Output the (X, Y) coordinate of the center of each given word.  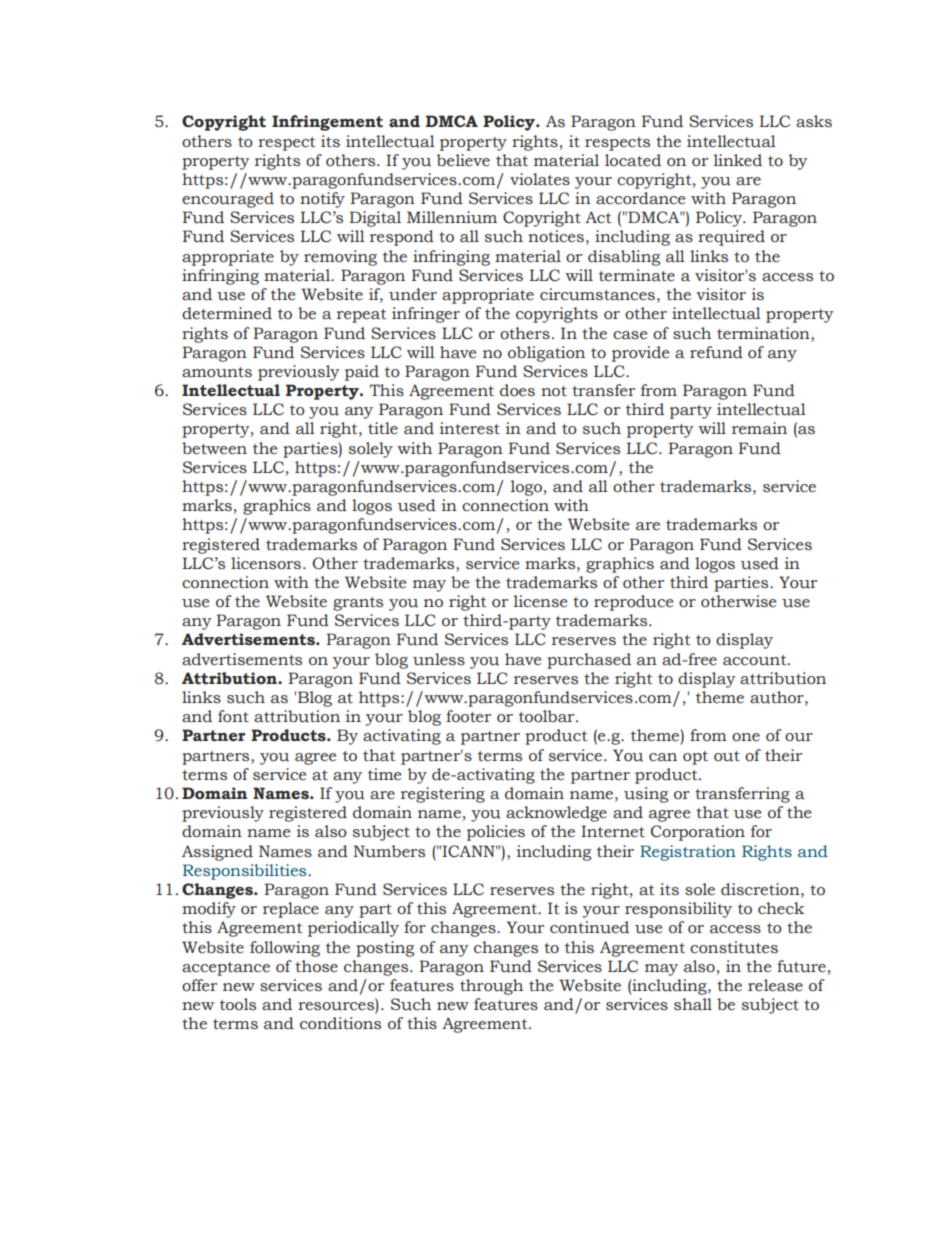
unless (439, 659)
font (233, 716)
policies (496, 833)
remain (759, 428)
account (756, 660)
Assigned (217, 853)
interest (470, 428)
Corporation (698, 833)
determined (227, 313)
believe (463, 160)
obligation (546, 354)
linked (738, 160)
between (214, 448)
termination (764, 333)
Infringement (327, 123)
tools (238, 1004)
